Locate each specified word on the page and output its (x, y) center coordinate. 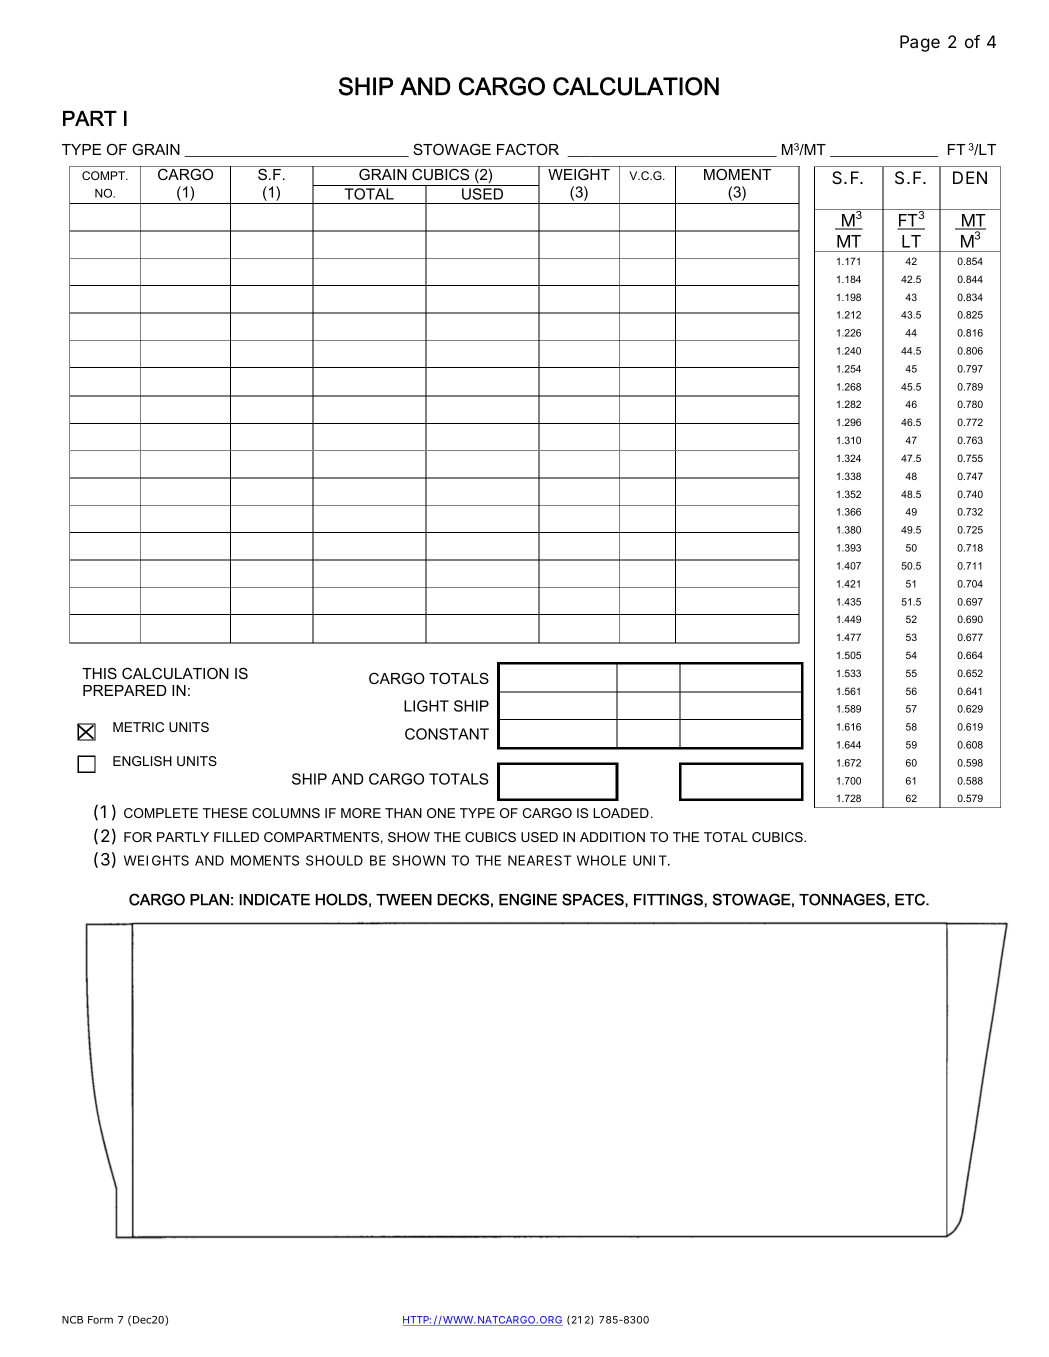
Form (100, 1320)
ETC (911, 899)
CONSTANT (447, 734)
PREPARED (125, 690)
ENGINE (528, 899)
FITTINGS (669, 899)
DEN (970, 177)
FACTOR (528, 149)
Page (920, 43)
